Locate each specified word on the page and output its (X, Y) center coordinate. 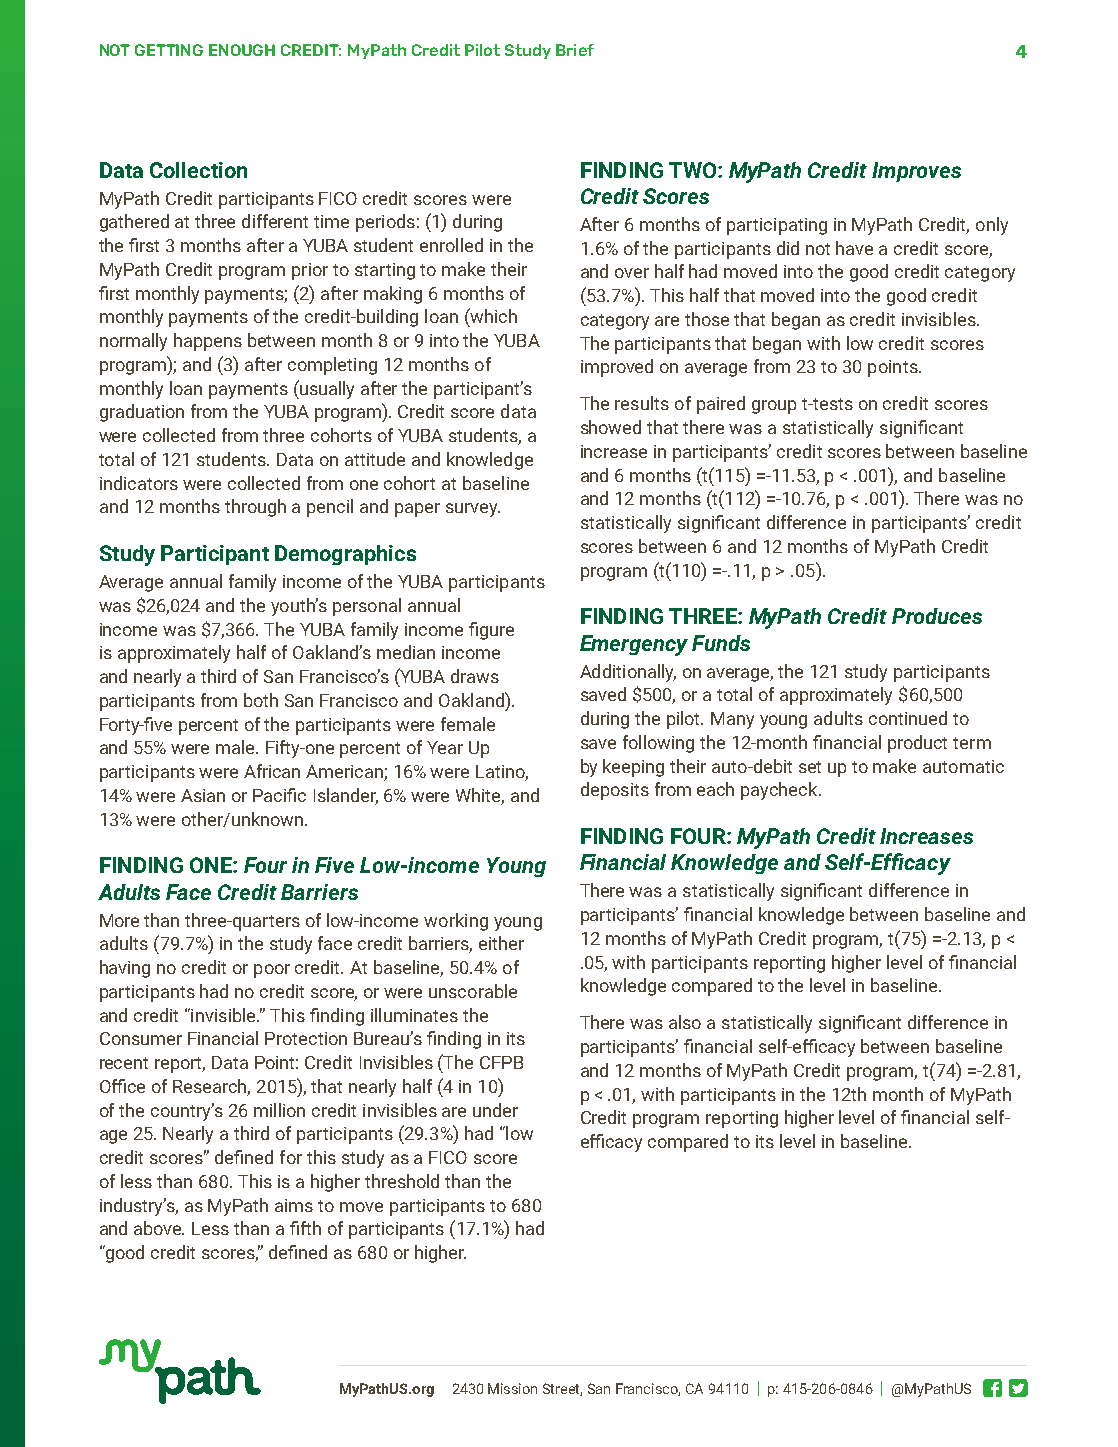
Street (562, 1389)
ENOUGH (242, 50)
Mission (512, 1388)
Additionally (628, 673)
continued (908, 718)
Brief (575, 50)
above (159, 1228)
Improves (916, 172)
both (261, 700)
